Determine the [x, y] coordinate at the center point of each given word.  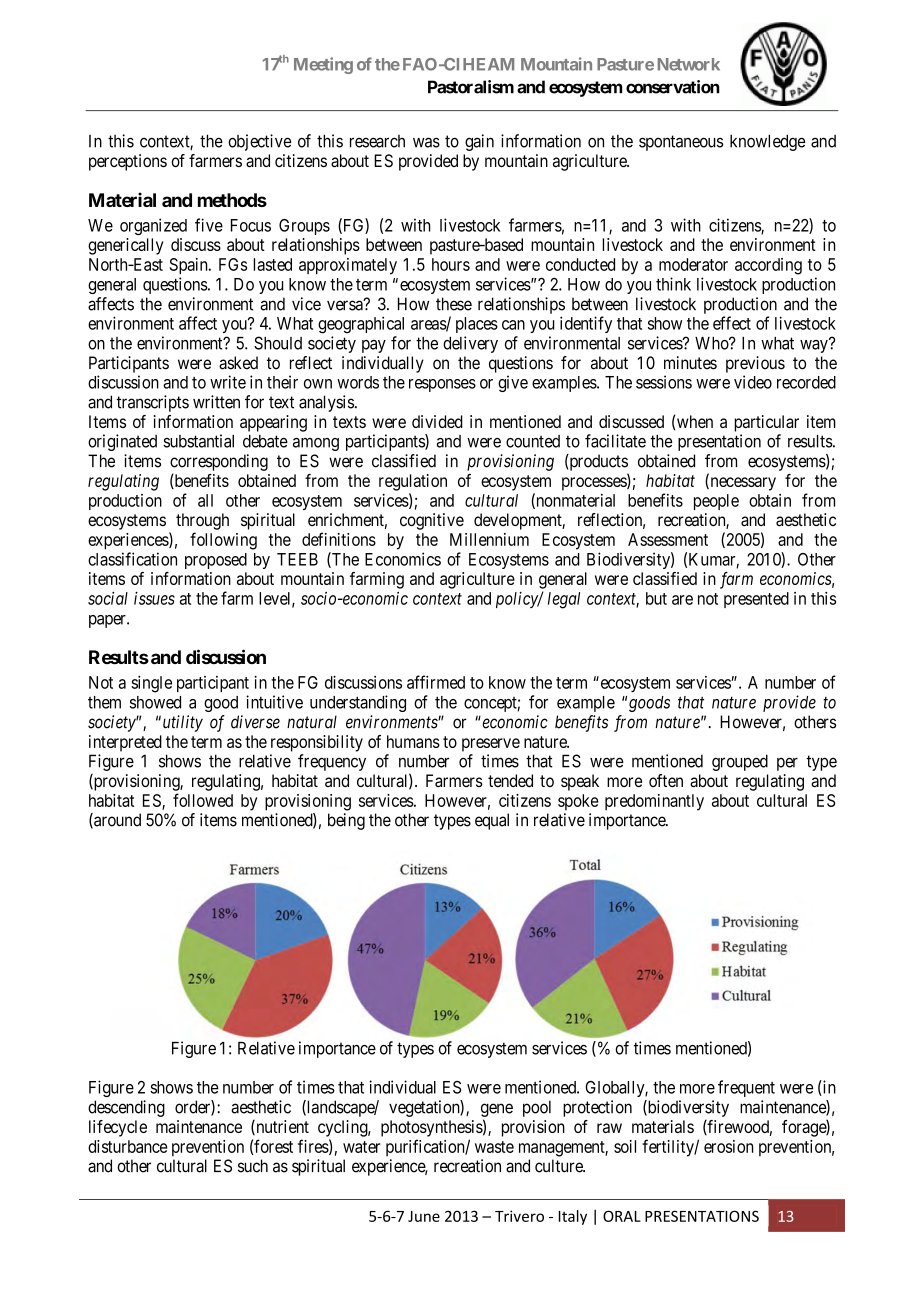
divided [437, 421]
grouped [740, 762]
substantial [198, 441]
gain [479, 142]
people [716, 502]
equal [492, 821]
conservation [673, 87]
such [253, 1166]
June [424, 1216]
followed [203, 800]
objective [259, 142]
